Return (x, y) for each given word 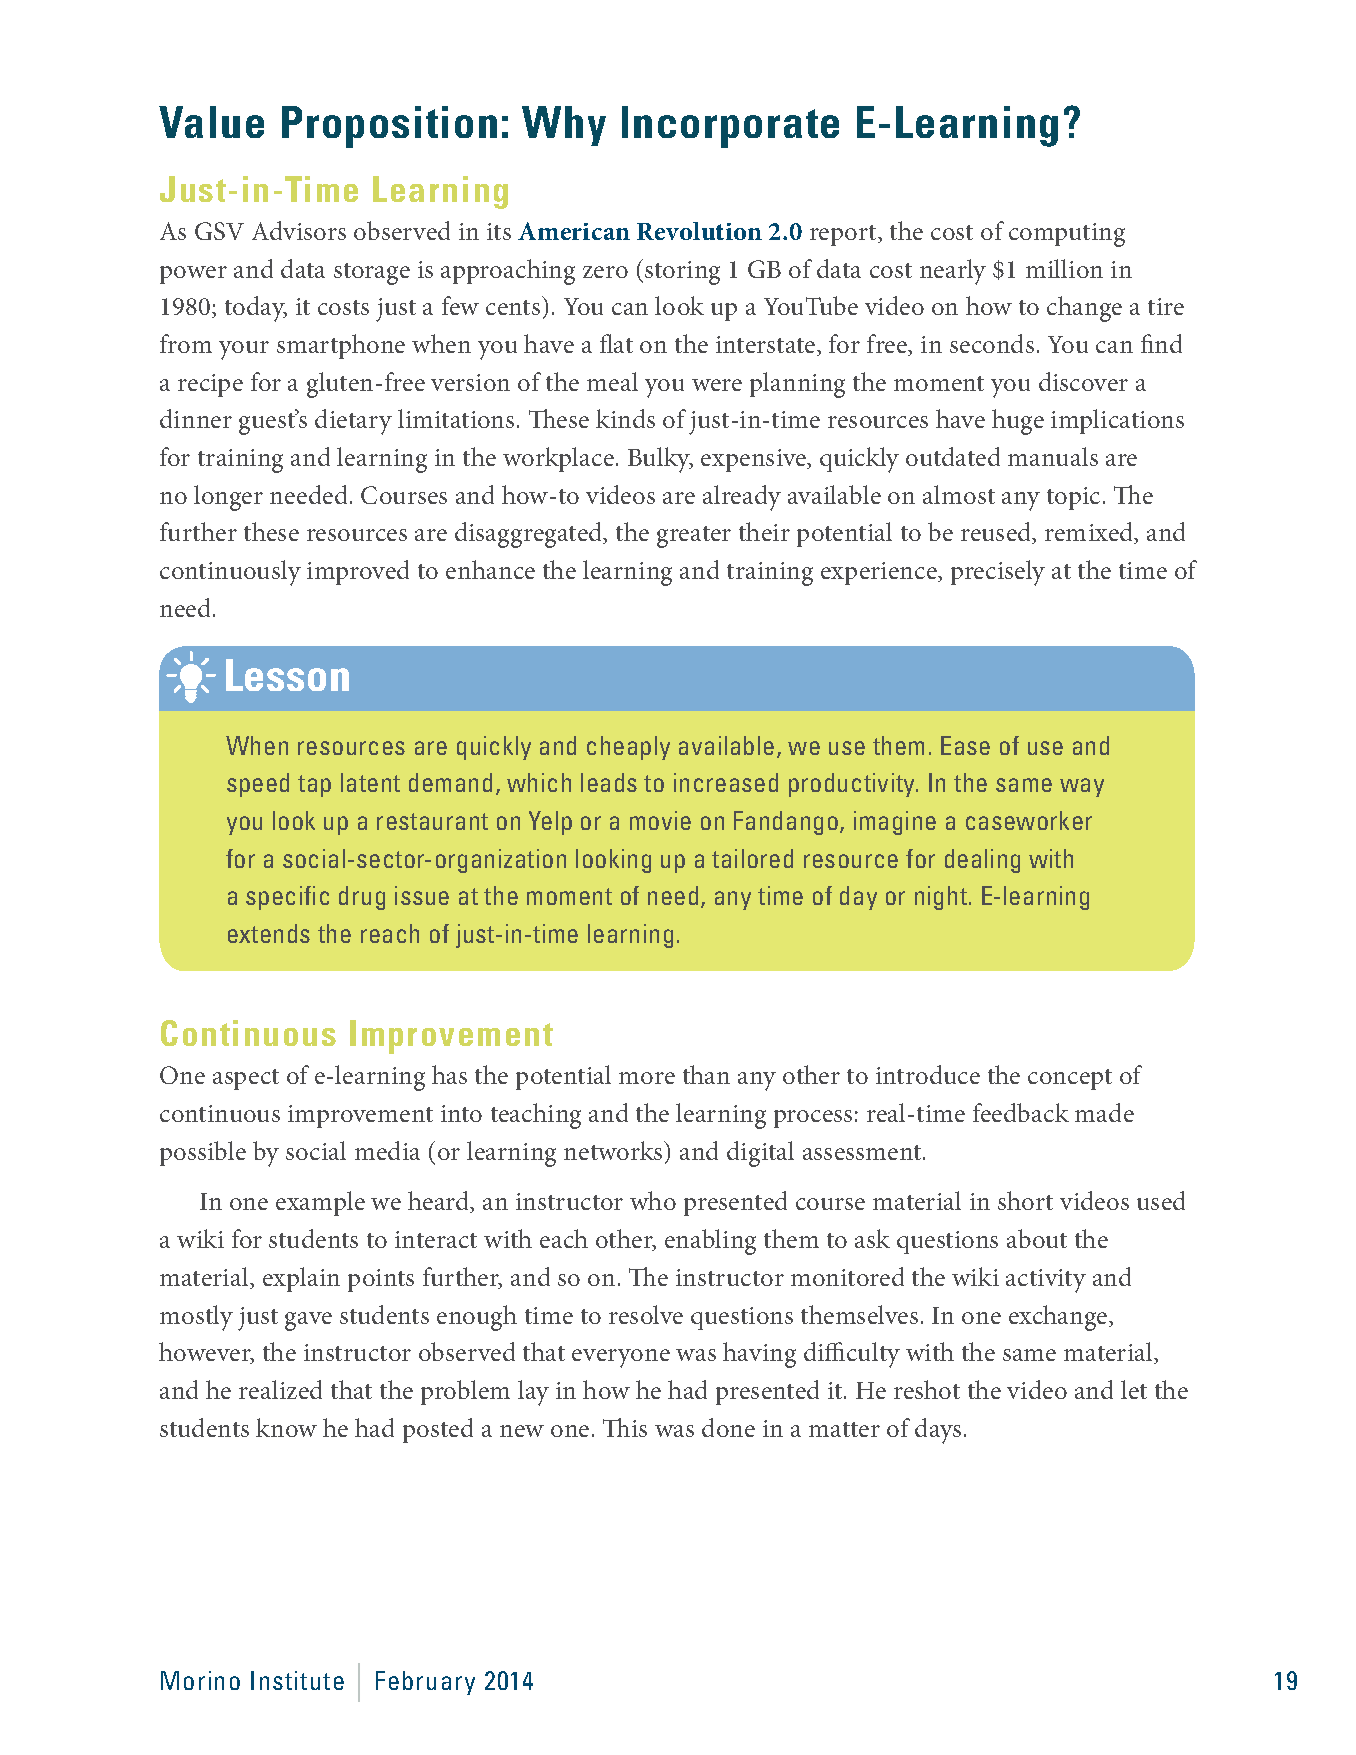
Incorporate (730, 127)
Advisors (299, 230)
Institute (297, 1680)
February (425, 1683)
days (938, 1431)
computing (1067, 235)
